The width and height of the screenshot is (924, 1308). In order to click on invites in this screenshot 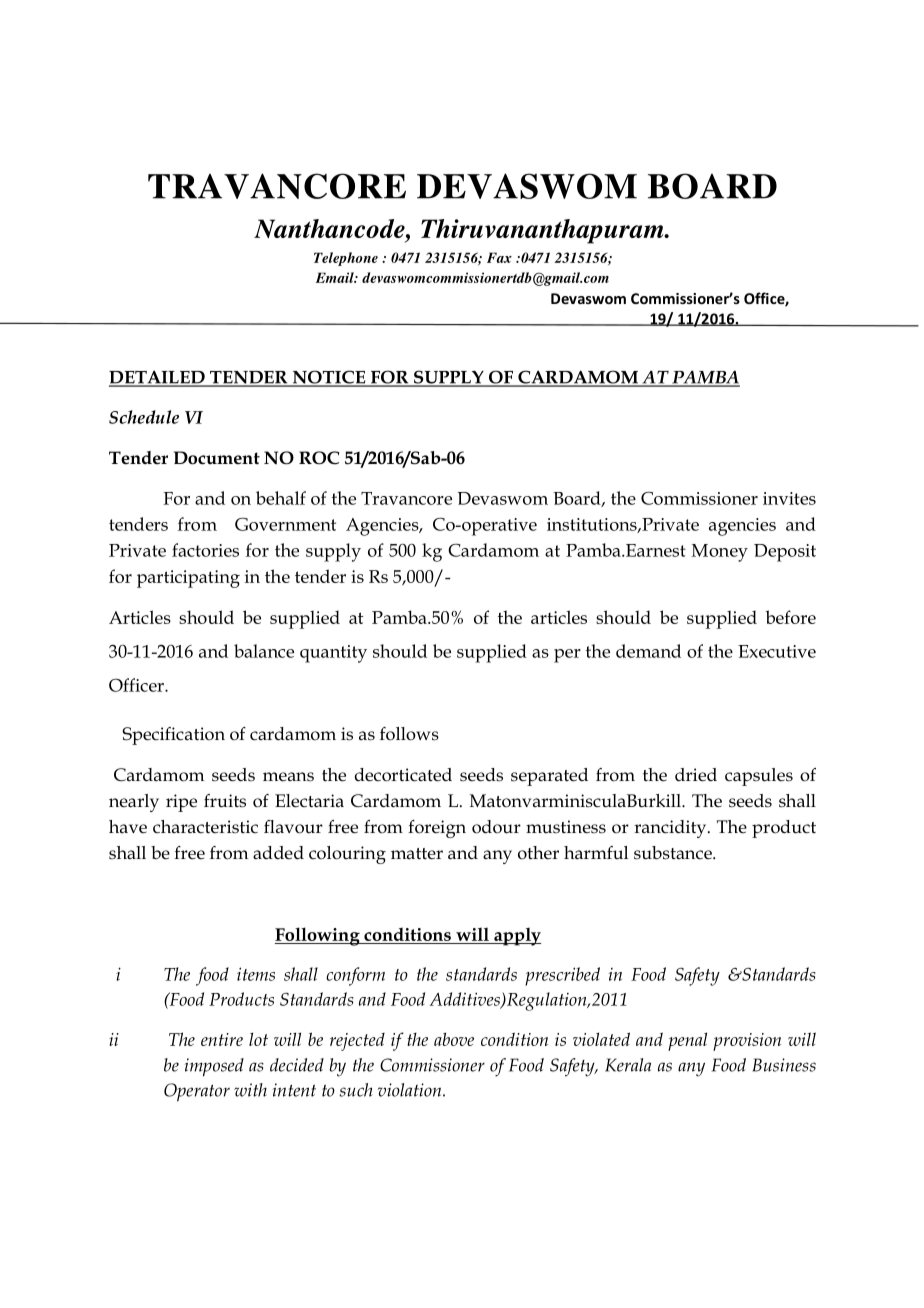, I will do `click(789, 498)`.
